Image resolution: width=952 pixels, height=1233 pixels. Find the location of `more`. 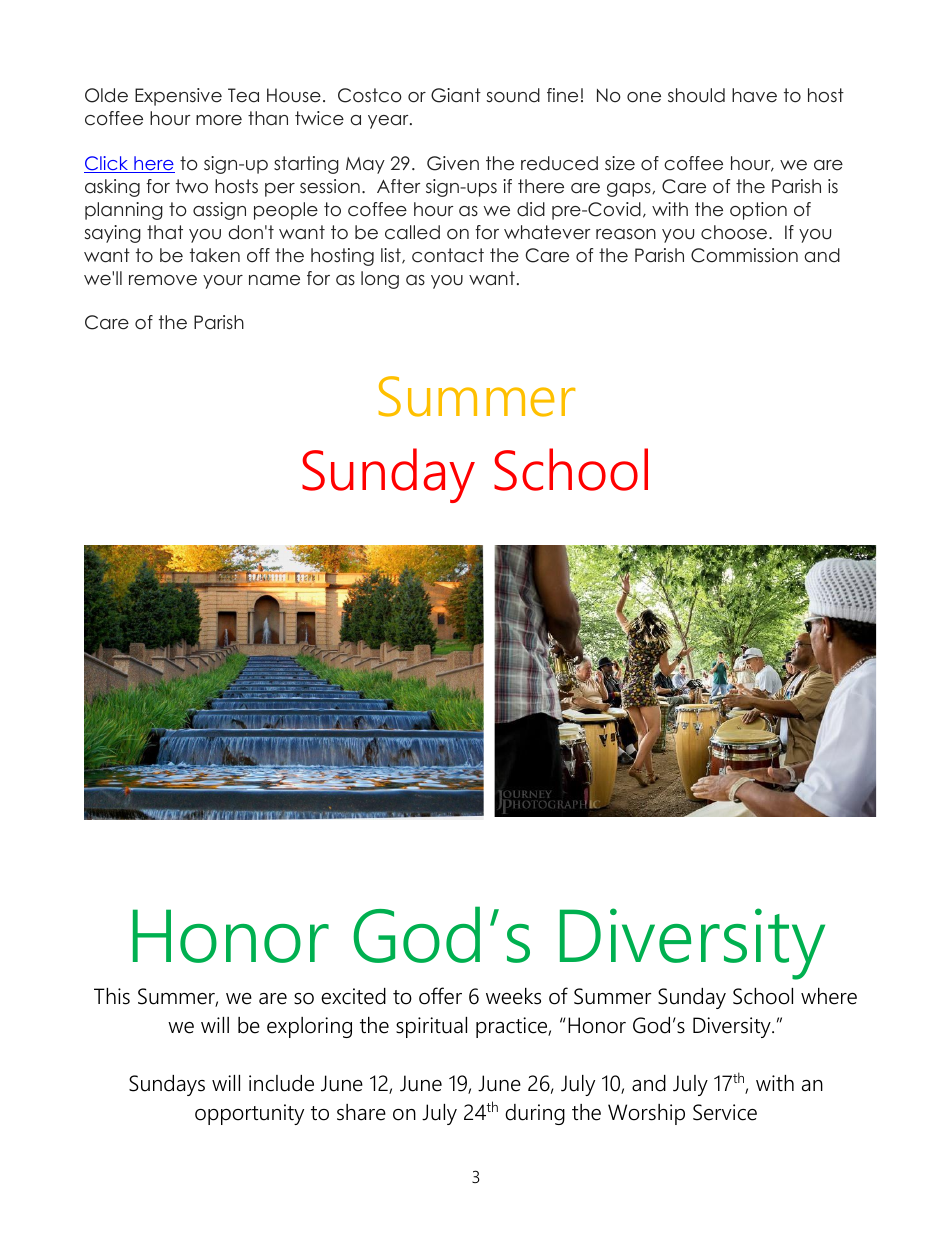

more is located at coordinates (219, 120).
